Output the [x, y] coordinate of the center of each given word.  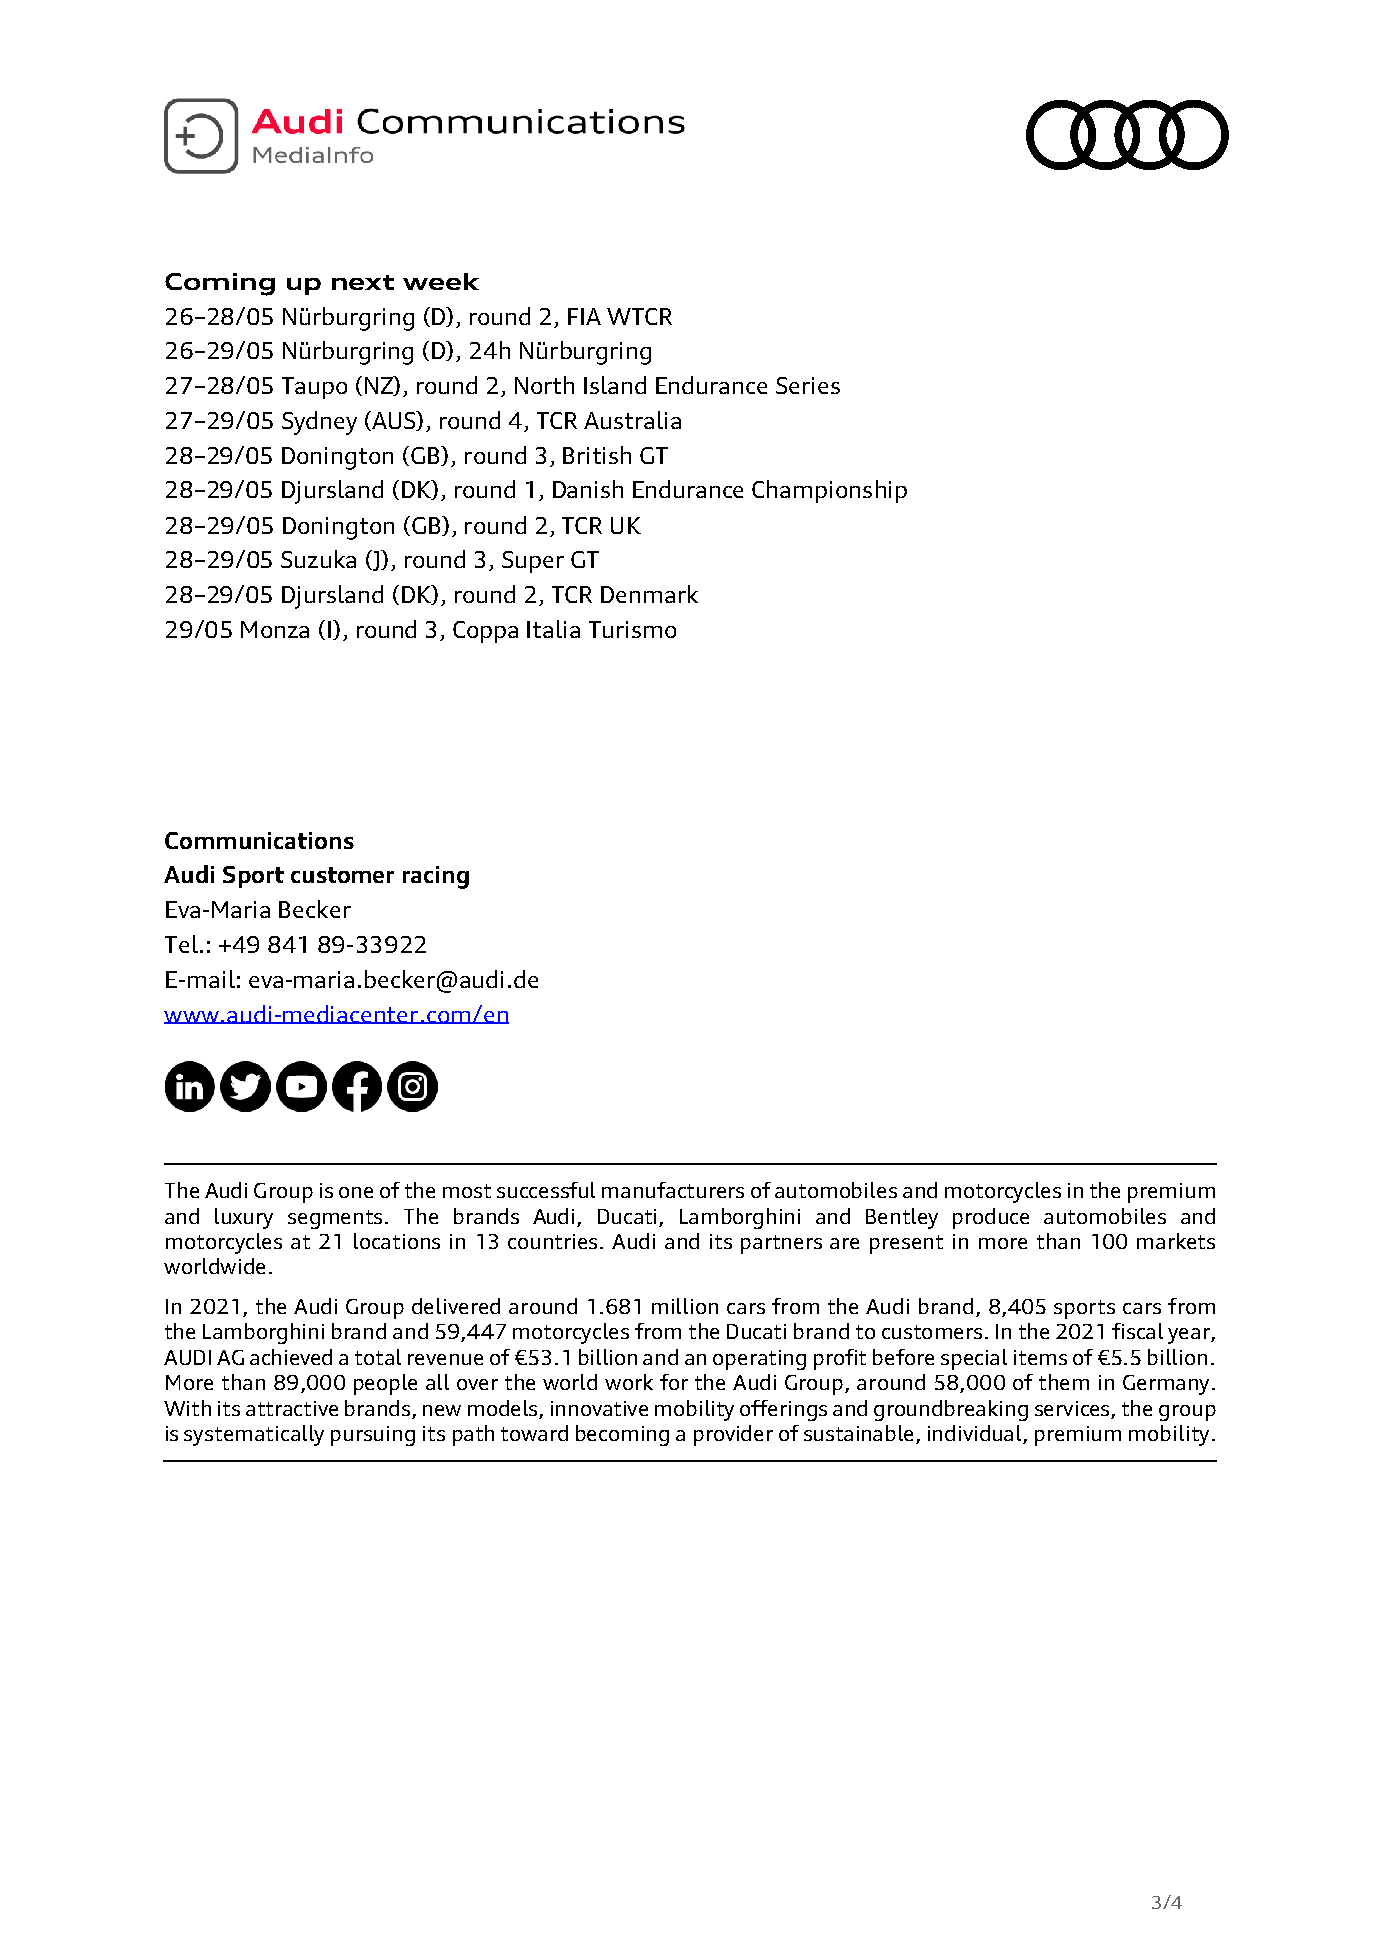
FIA [584, 316]
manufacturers [673, 1190]
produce [991, 1218]
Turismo [632, 629]
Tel [181, 944]
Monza [275, 629]
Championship [829, 491]
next [363, 282]
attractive [292, 1408]
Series [808, 385]
